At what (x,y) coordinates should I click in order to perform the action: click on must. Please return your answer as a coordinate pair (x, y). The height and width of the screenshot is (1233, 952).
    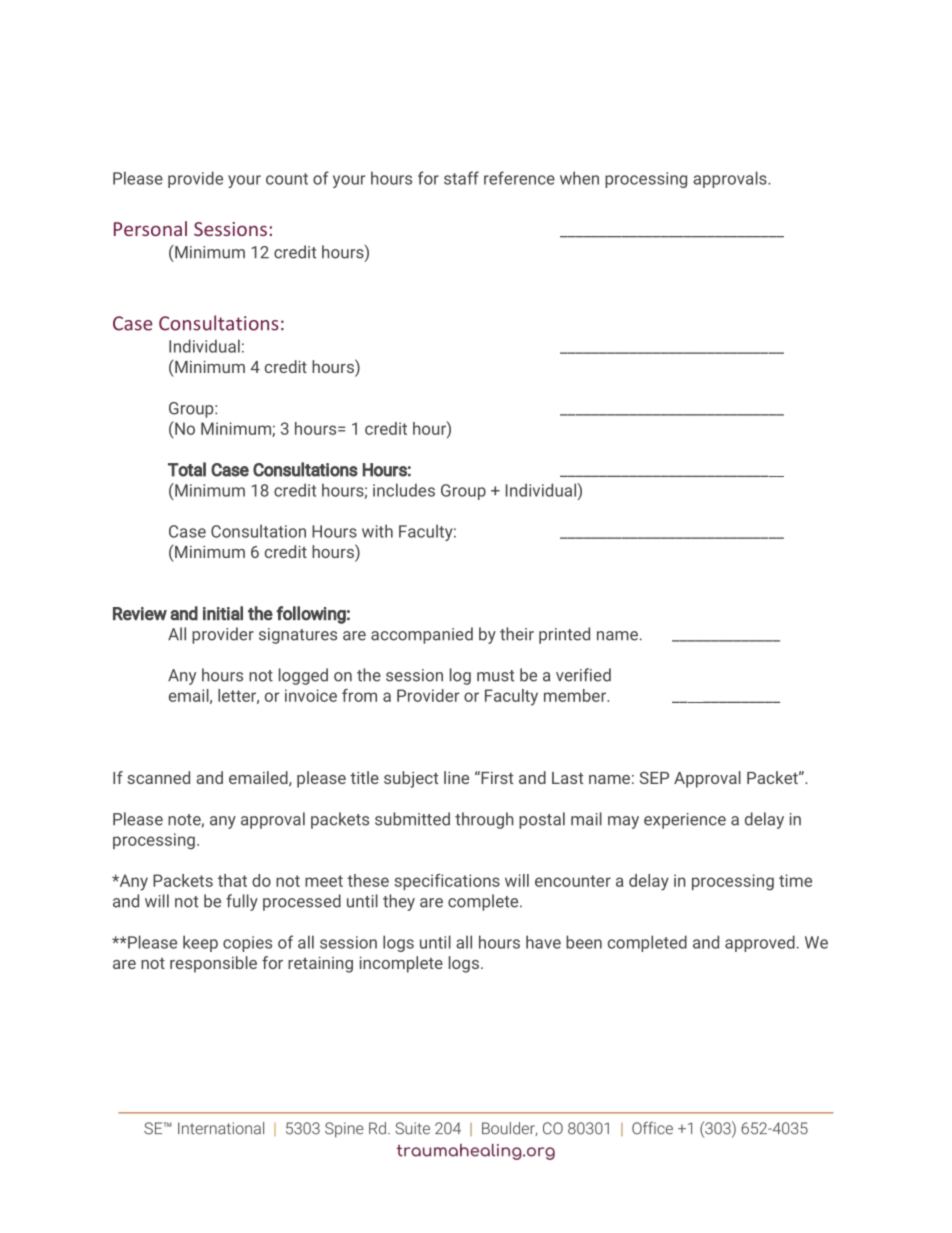
    Looking at the image, I should click on (495, 676).
